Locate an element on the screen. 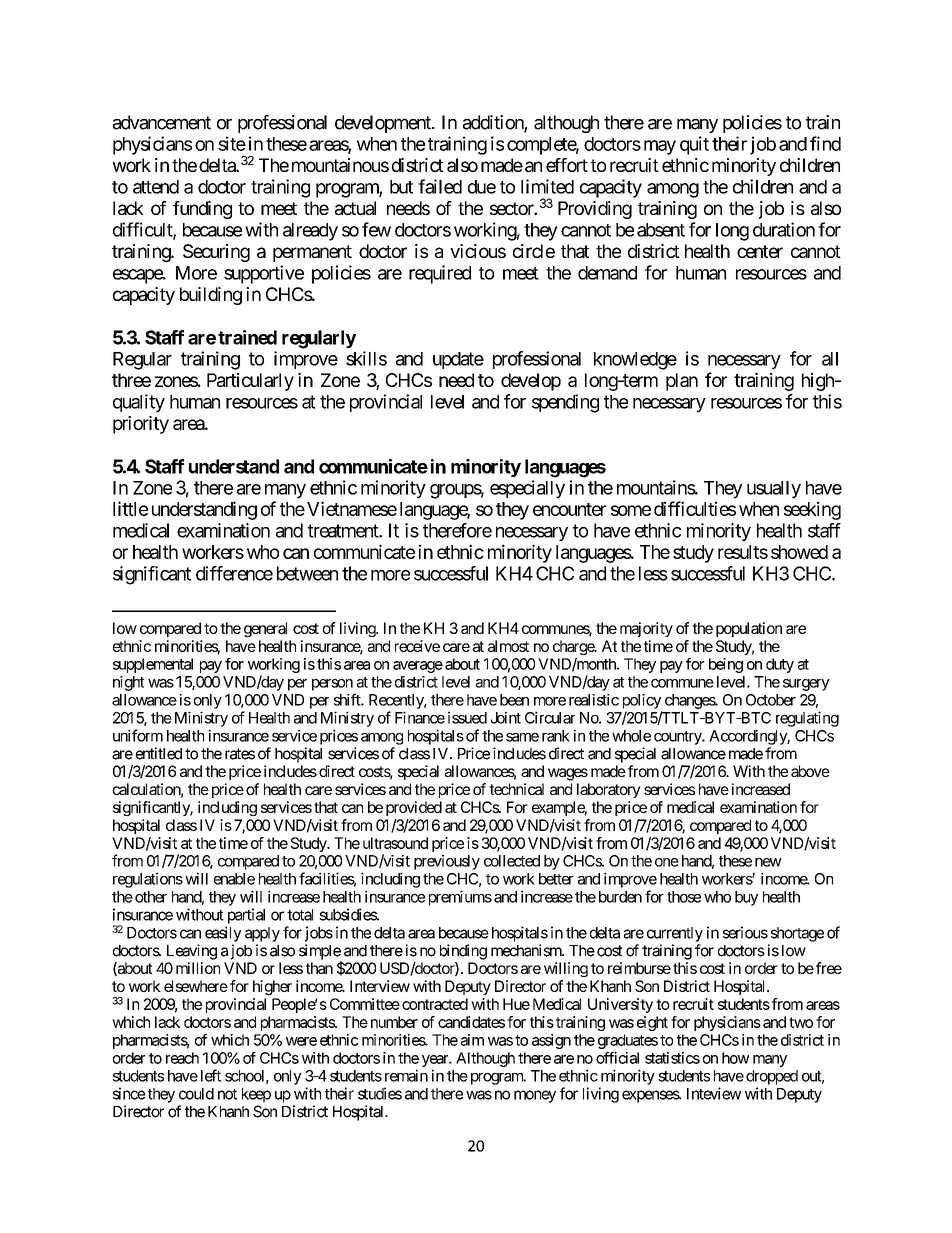  little is located at coordinates (130, 508).
